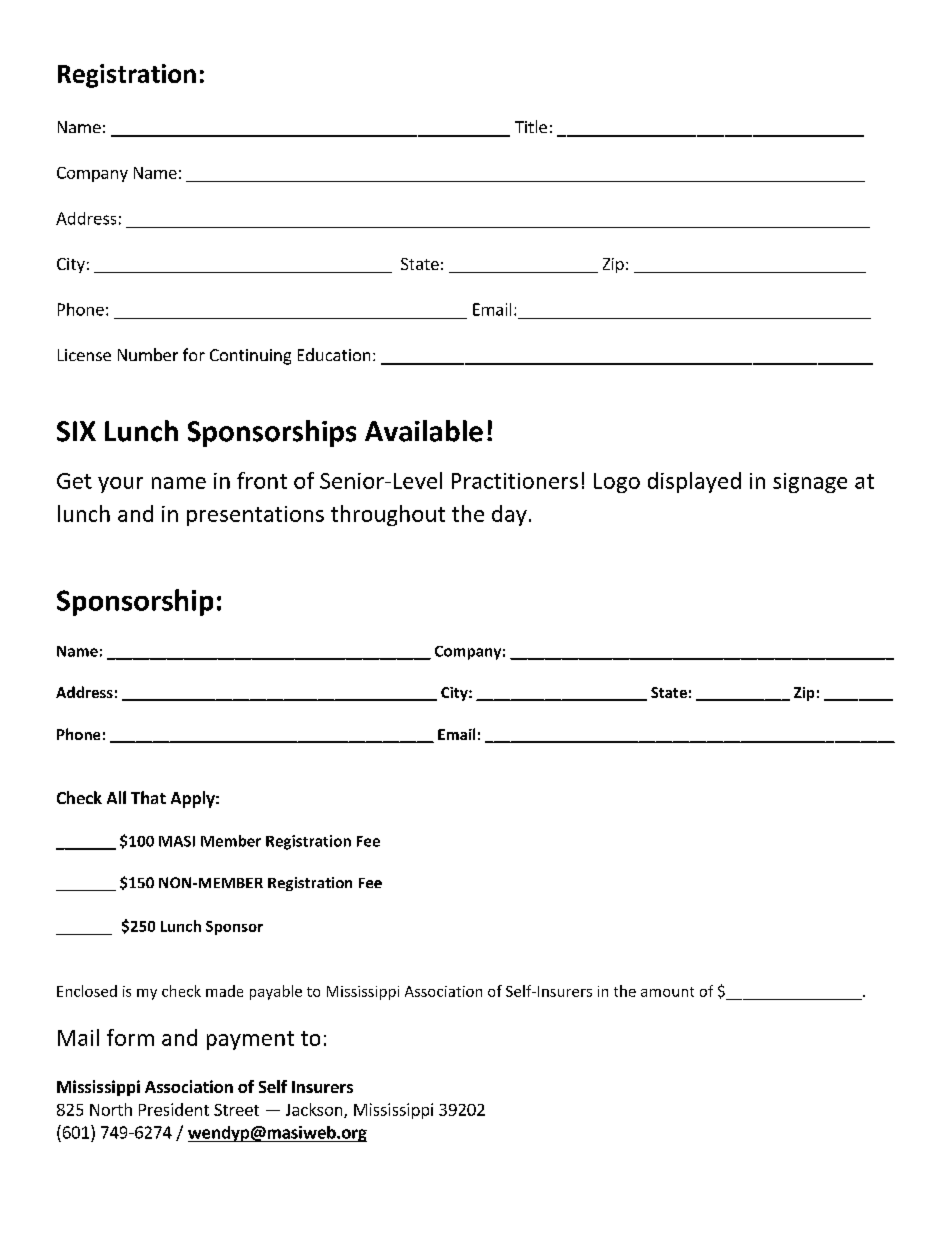 This screenshot has width=952, height=1233. I want to click on Education, so click(334, 354).
